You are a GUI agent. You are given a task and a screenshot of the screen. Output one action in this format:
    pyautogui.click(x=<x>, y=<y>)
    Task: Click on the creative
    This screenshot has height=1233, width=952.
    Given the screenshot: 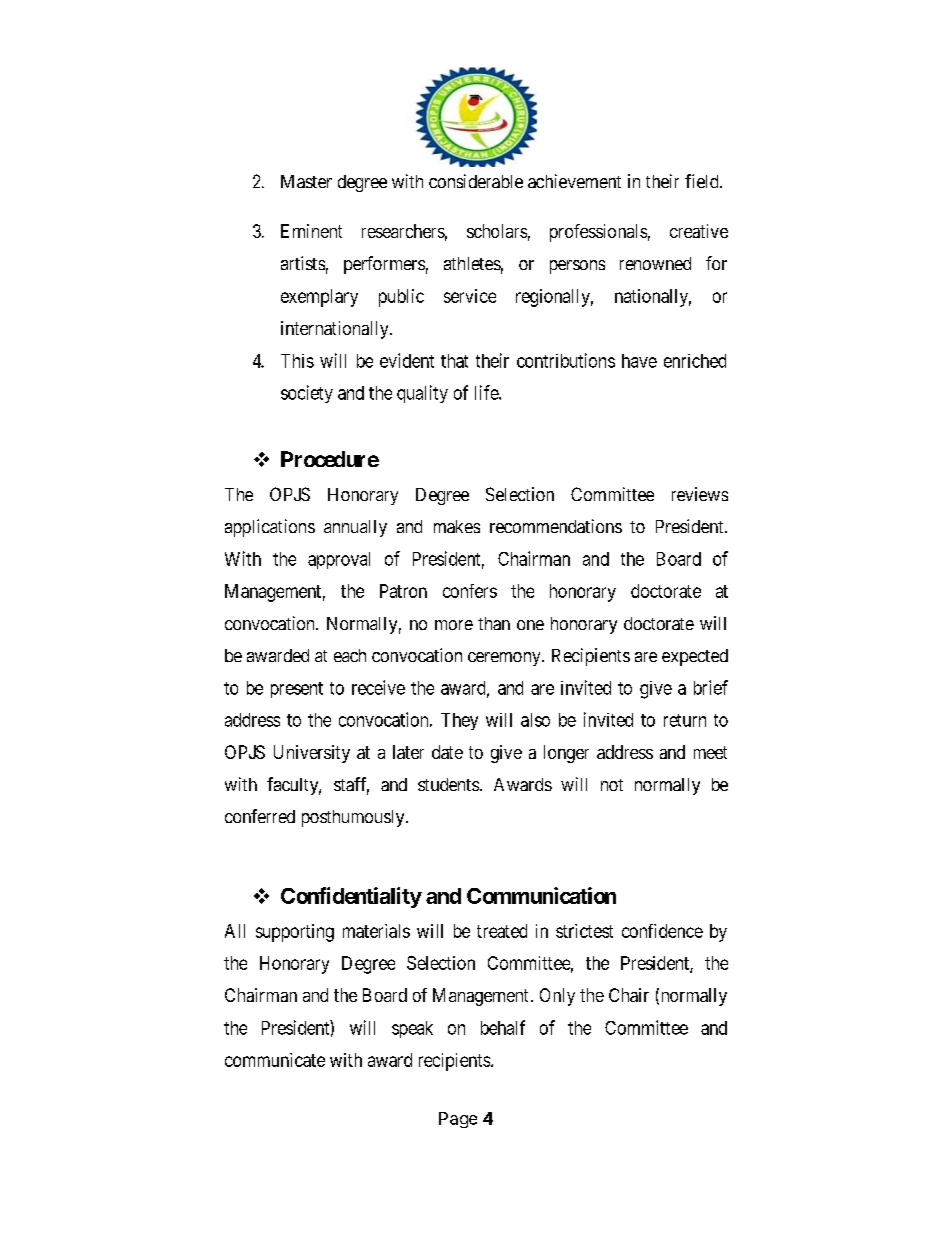 What is the action you would take?
    pyautogui.click(x=699, y=231)
